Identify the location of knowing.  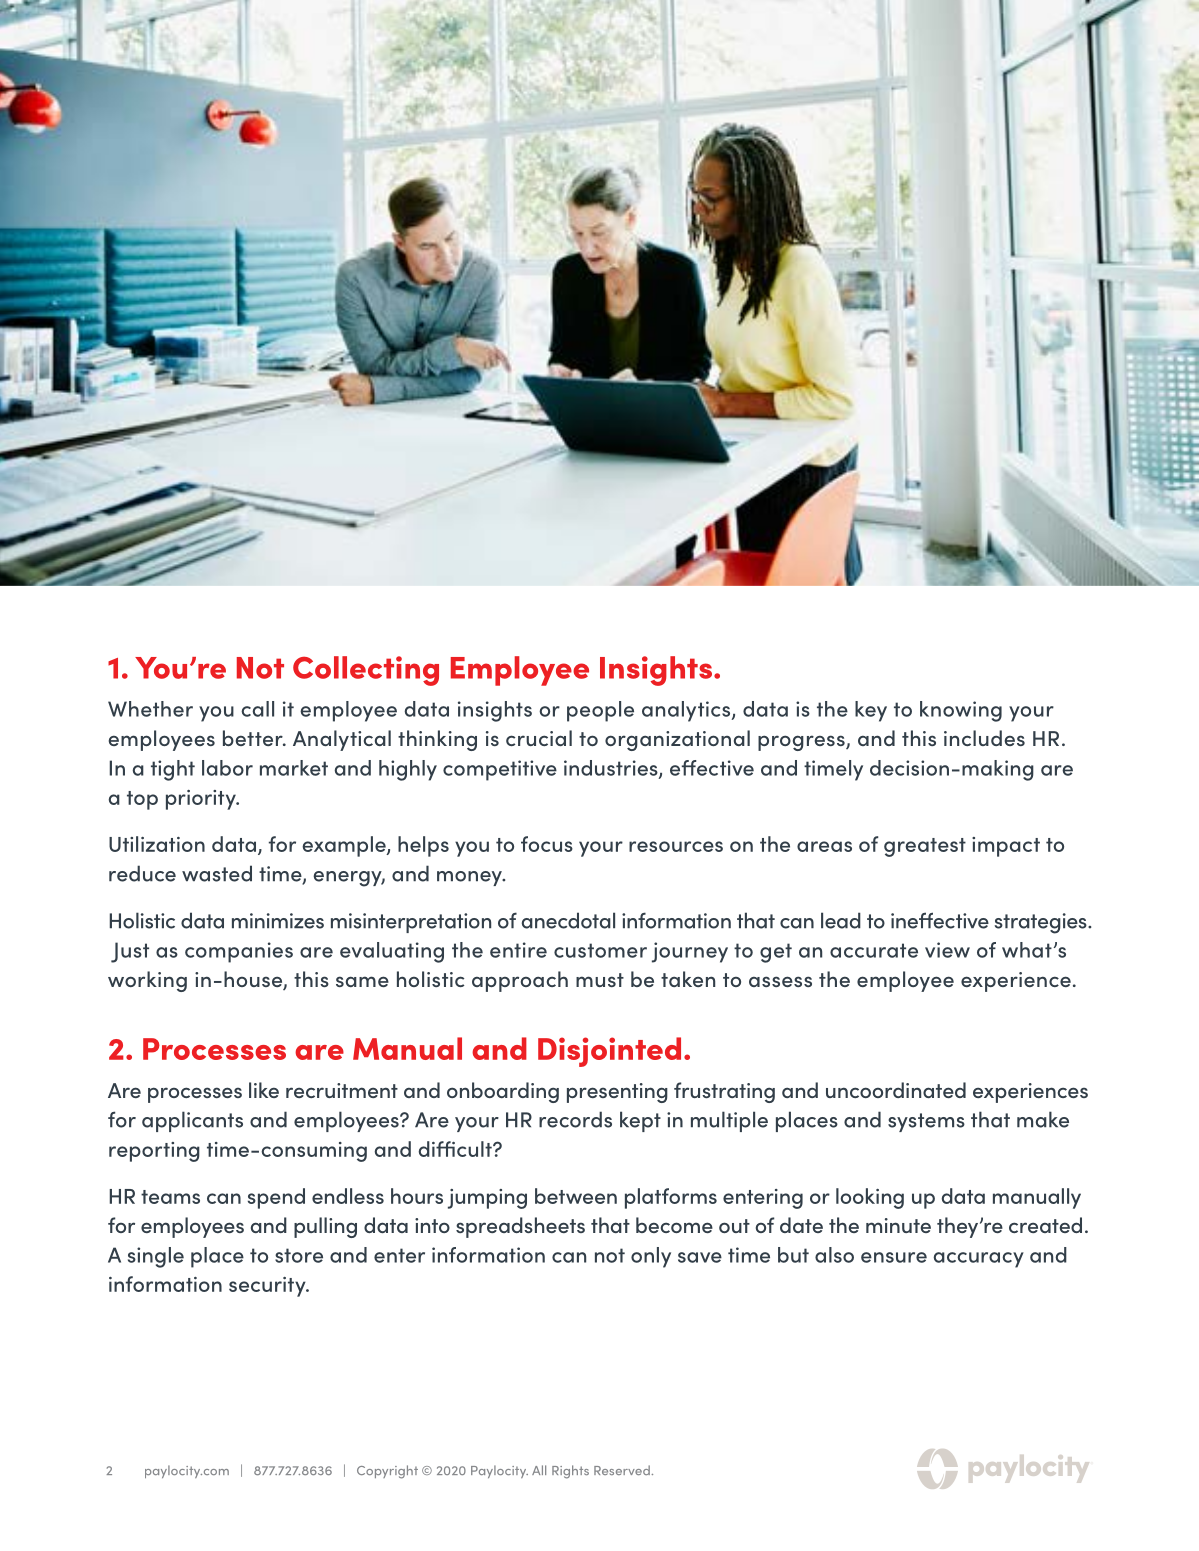
(961, 711).
